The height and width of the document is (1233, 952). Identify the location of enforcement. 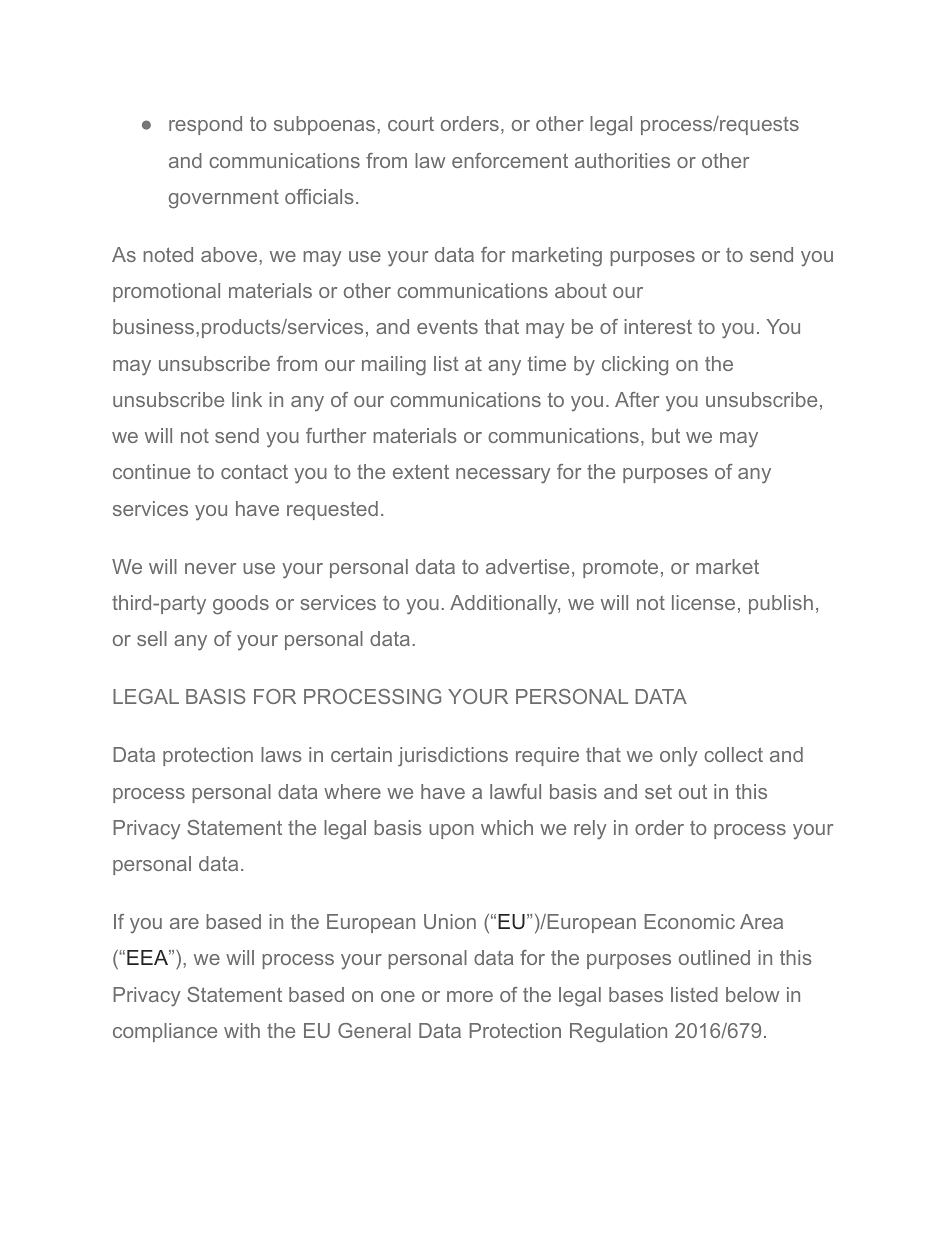
(510, 160).
